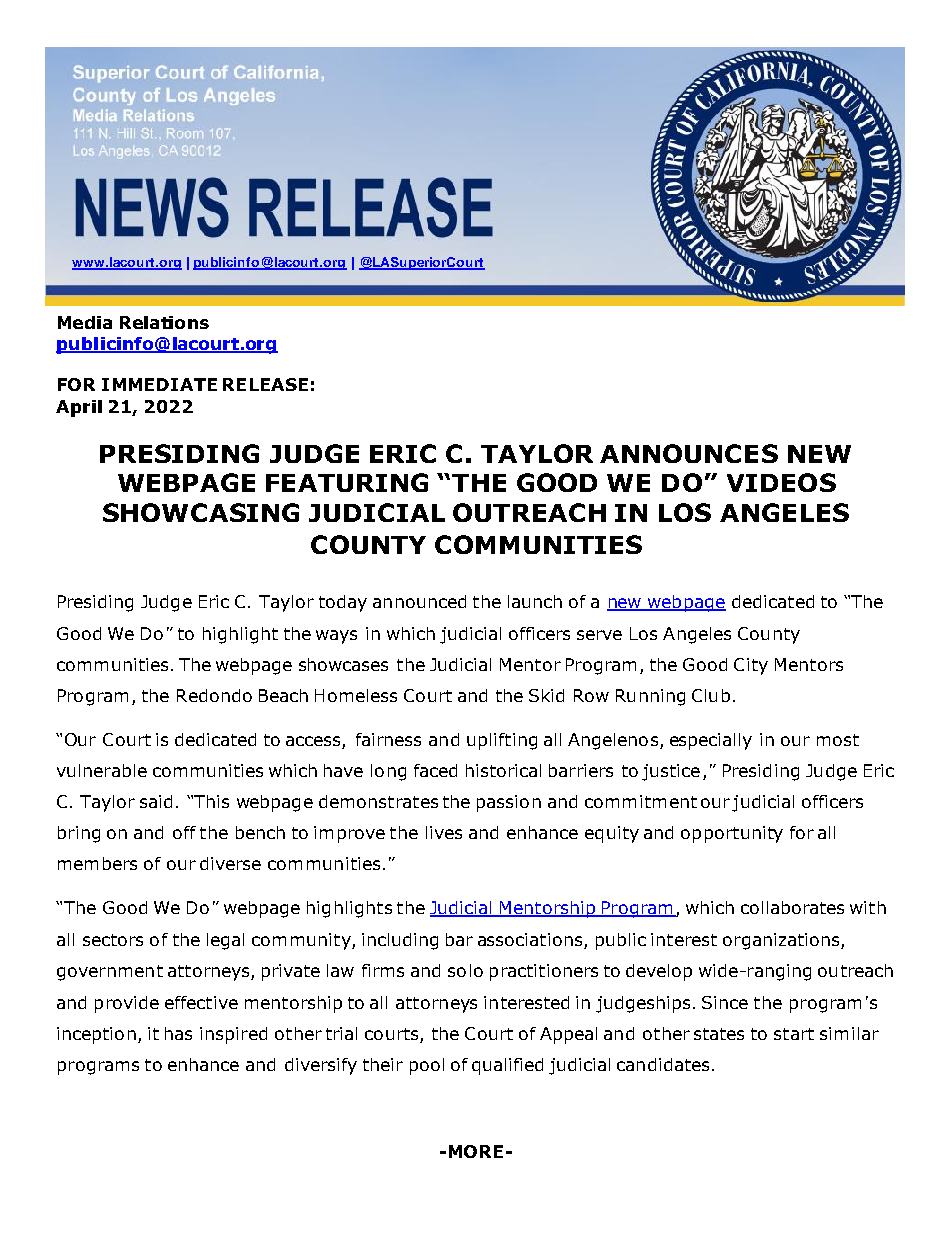 Image resolution: width=952 pixels, height=1233 pixels. Describe the element at coordinates (507, 1066) in the document. I see `qualified` at that location.
